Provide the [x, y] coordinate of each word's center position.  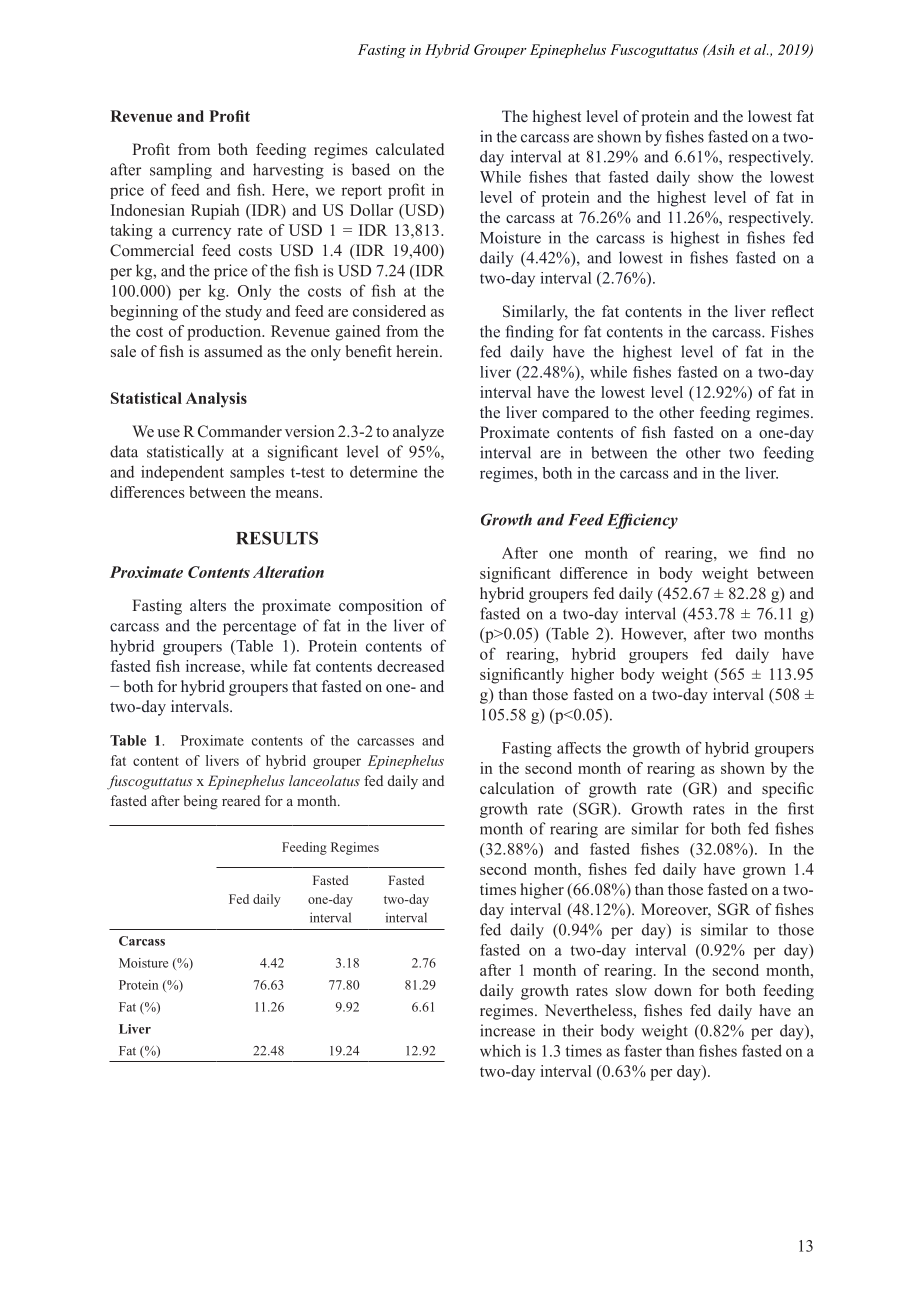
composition [381, 607]
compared [575, 414]
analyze [418, 433]
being [201, 802]
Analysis [216, 400]
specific [788, 790]
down [673, 990]
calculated [410, 149]
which [500, 1050]
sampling [181, 171]
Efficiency [642, 521]
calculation [517, 788]
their [578, 1030]
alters [208, 605]
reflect [793, 311]
